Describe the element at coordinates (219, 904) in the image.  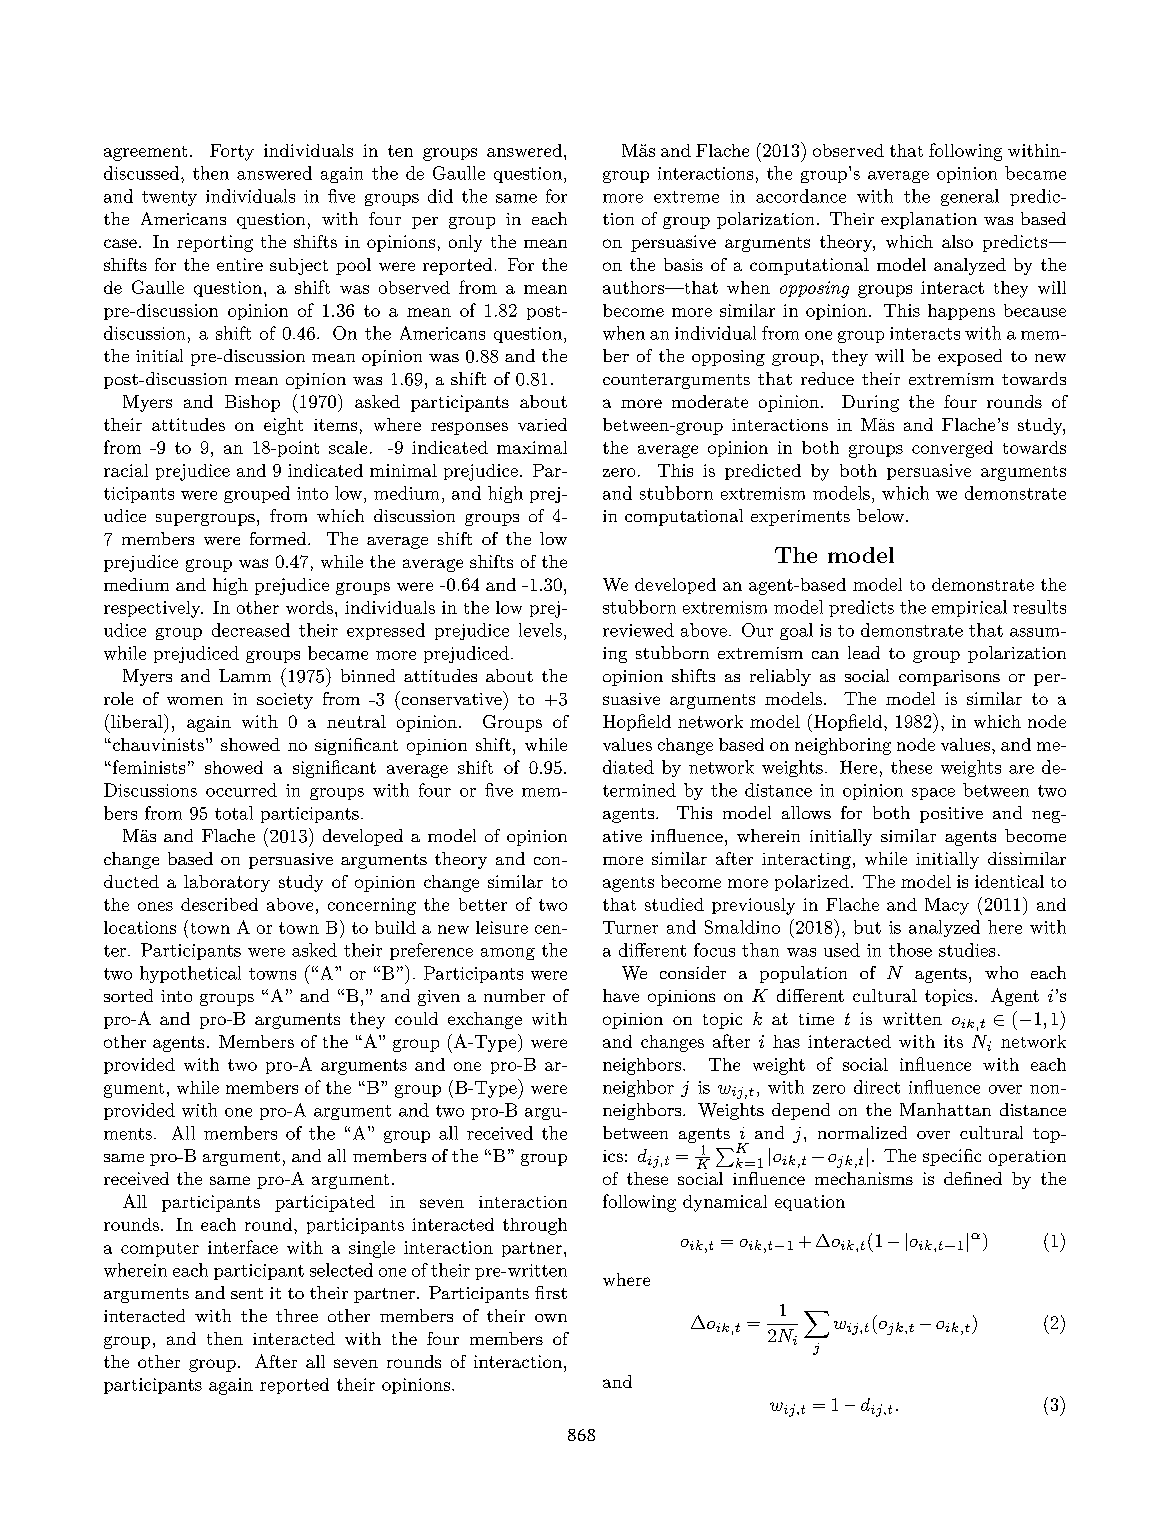
I see `described` at that location.
